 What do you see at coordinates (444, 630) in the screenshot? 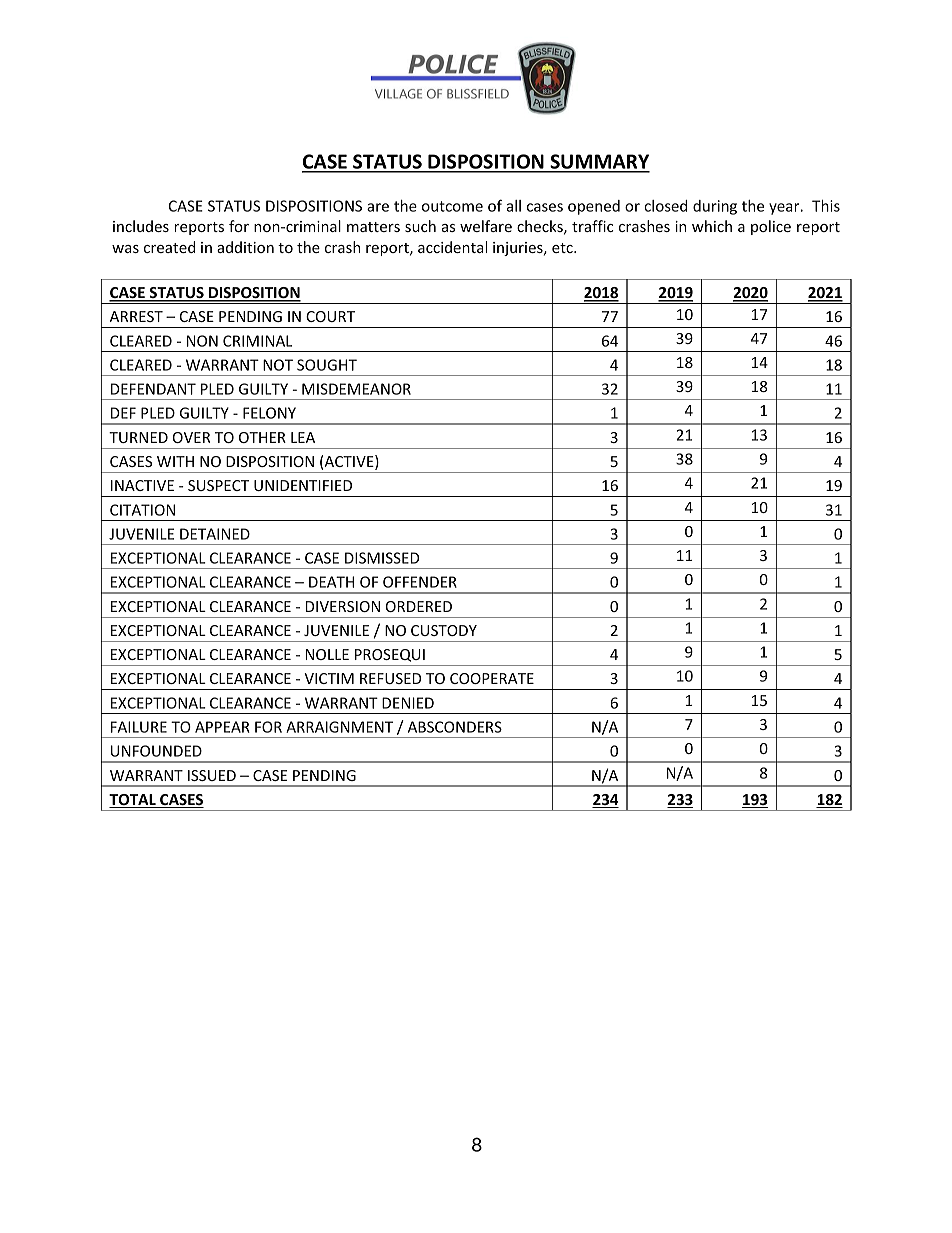
I see `CUSTODY` at bounding box center [444, 630].
